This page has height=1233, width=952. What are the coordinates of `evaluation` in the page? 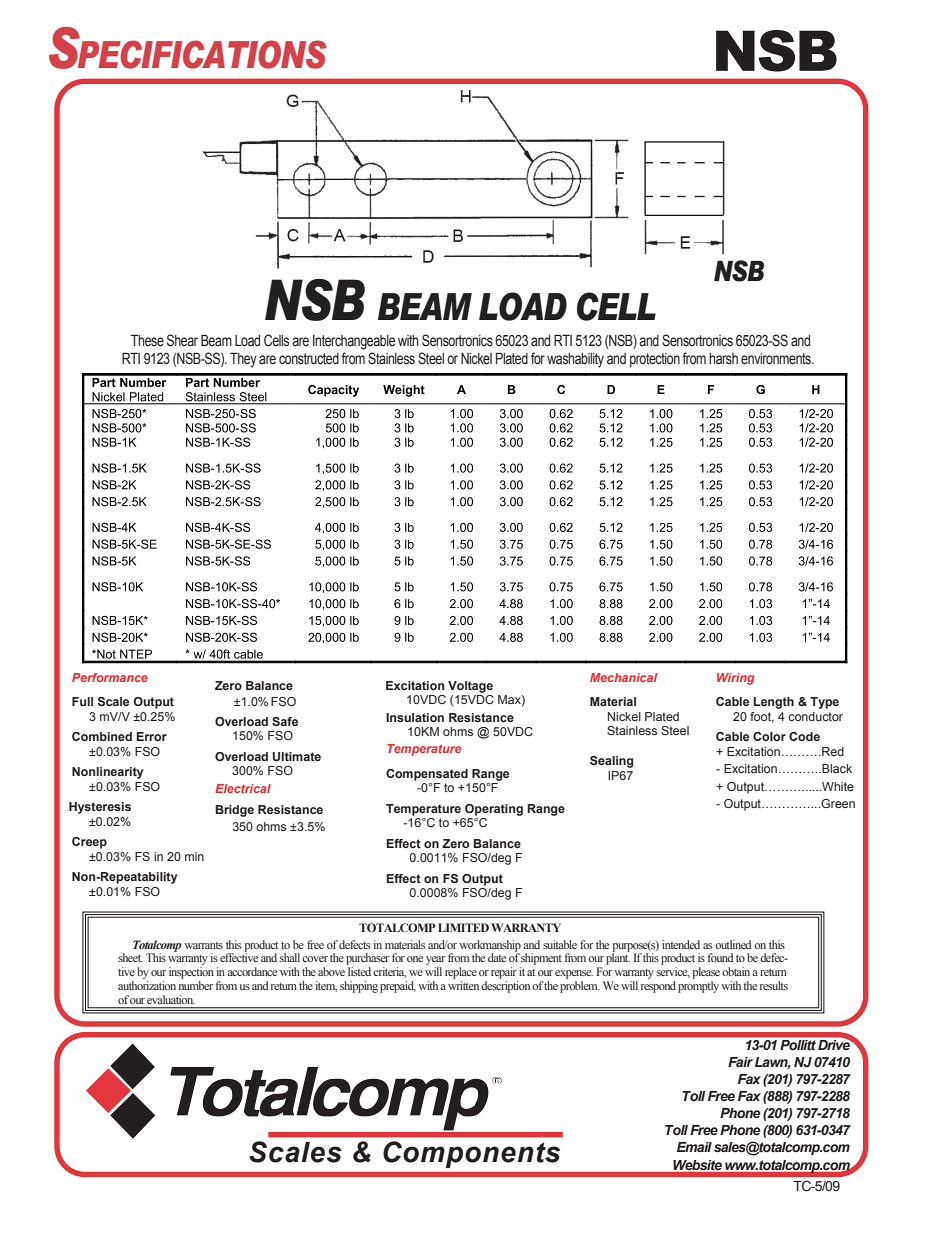 It's located at (171, 999).
